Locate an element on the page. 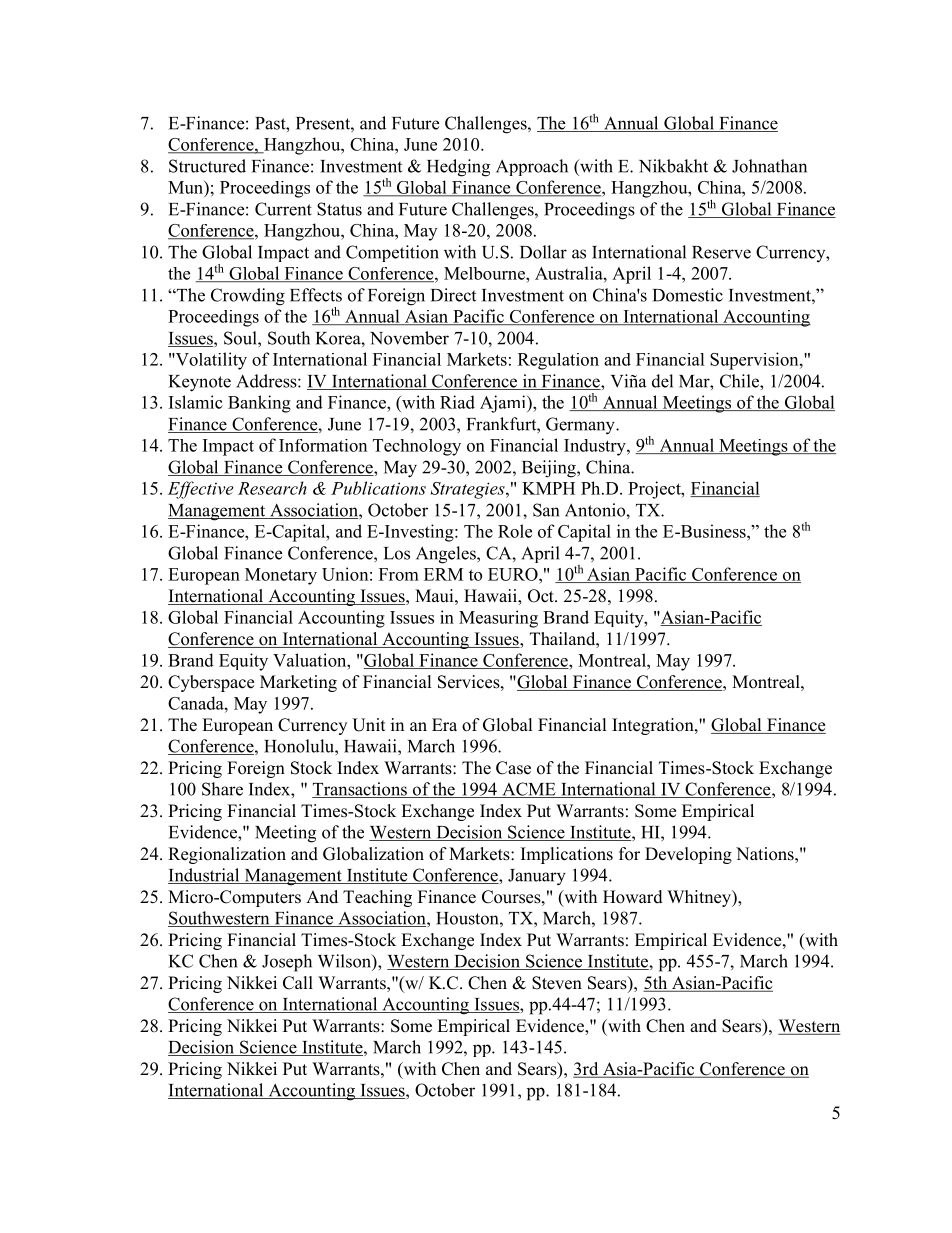 Image resolution: width=952 pixels, height=1233 pixels. Soul is located at coordinates (241, 338).
